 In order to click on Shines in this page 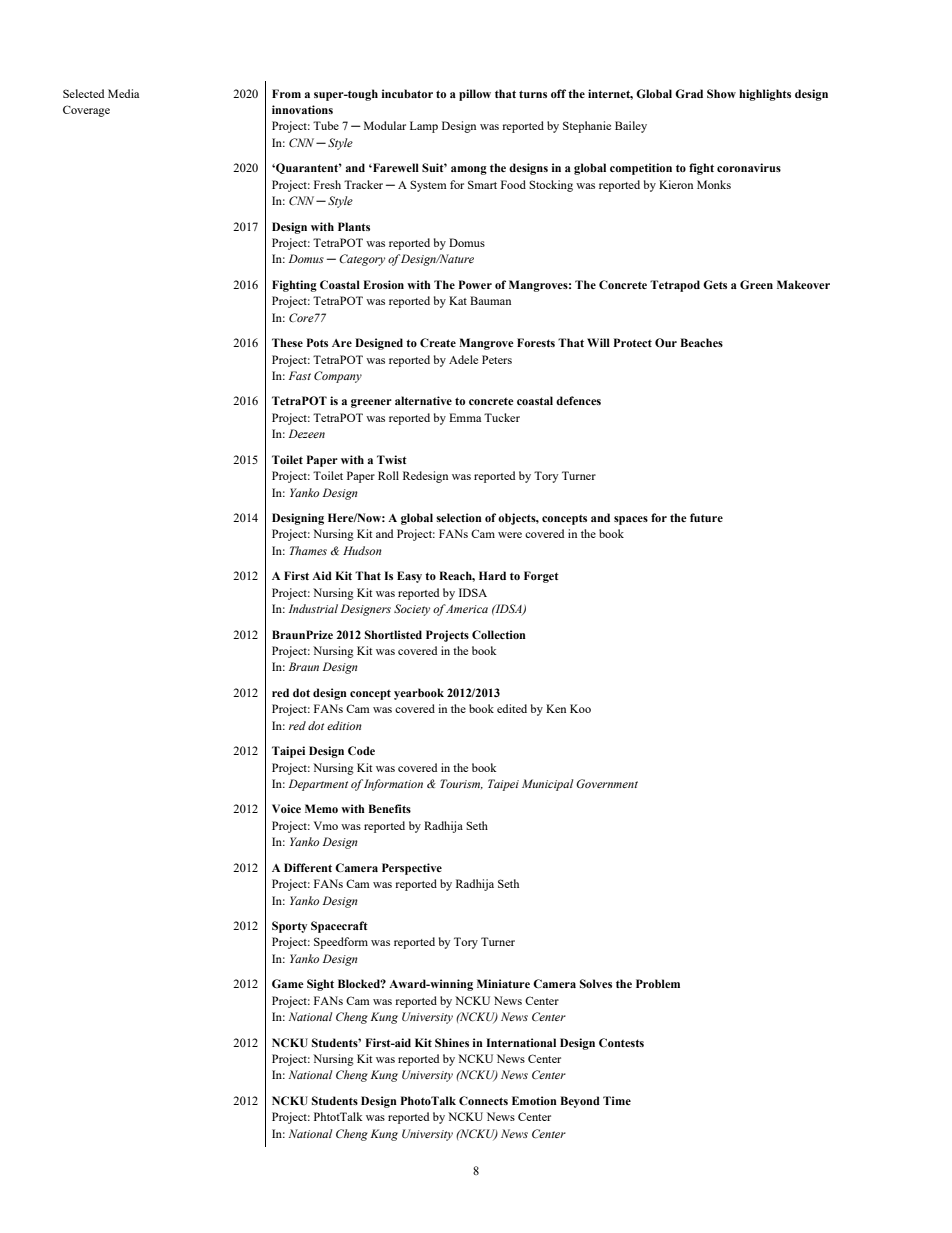, I will do `click(452, 1042)`.
